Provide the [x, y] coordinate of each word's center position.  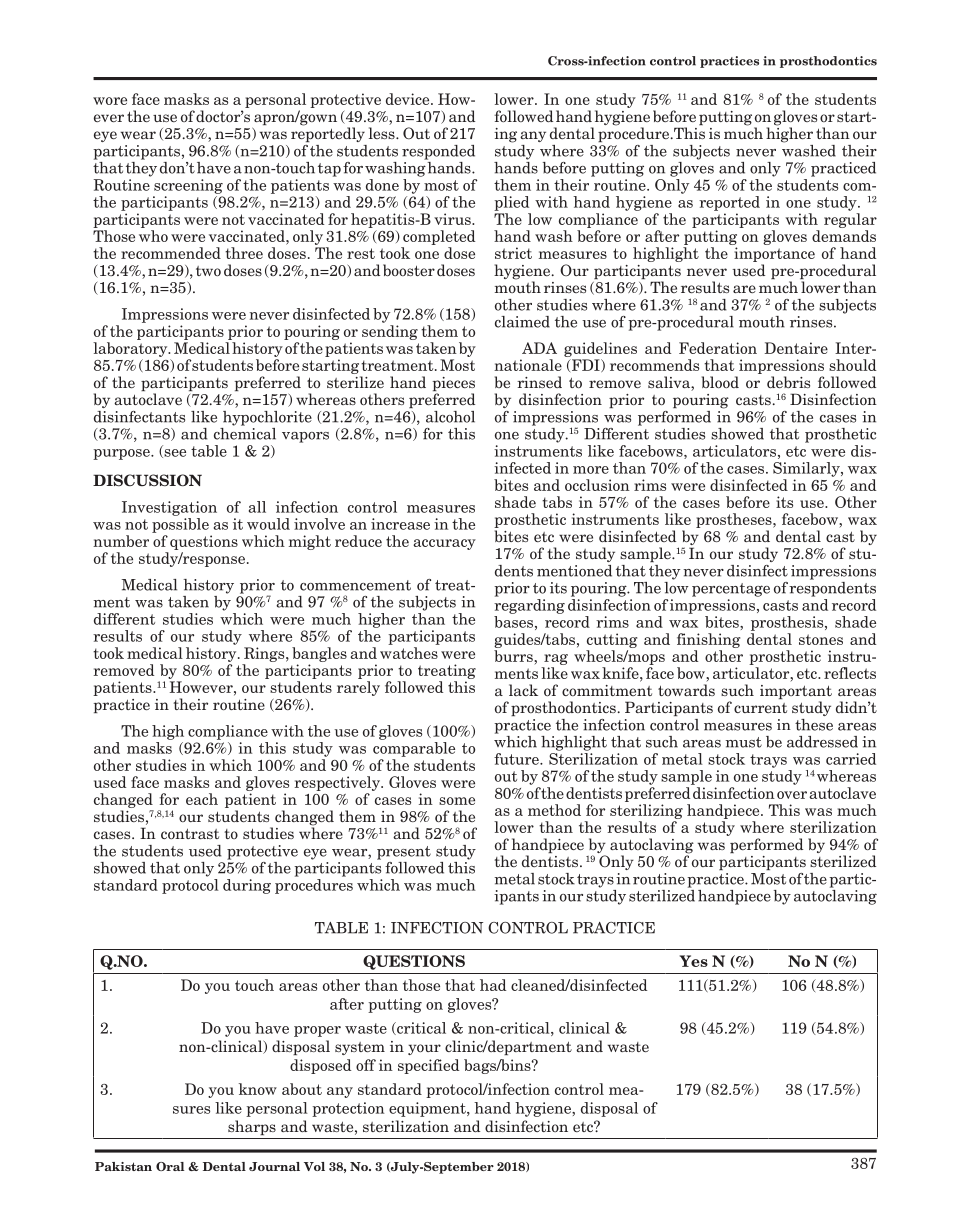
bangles [319, 654]
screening [188, 186]
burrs [514, 656]
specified [428, 1066]
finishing [708, 640]
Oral [170, 1166]
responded [438, 152]
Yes [694, 961]
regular [850, 220]
